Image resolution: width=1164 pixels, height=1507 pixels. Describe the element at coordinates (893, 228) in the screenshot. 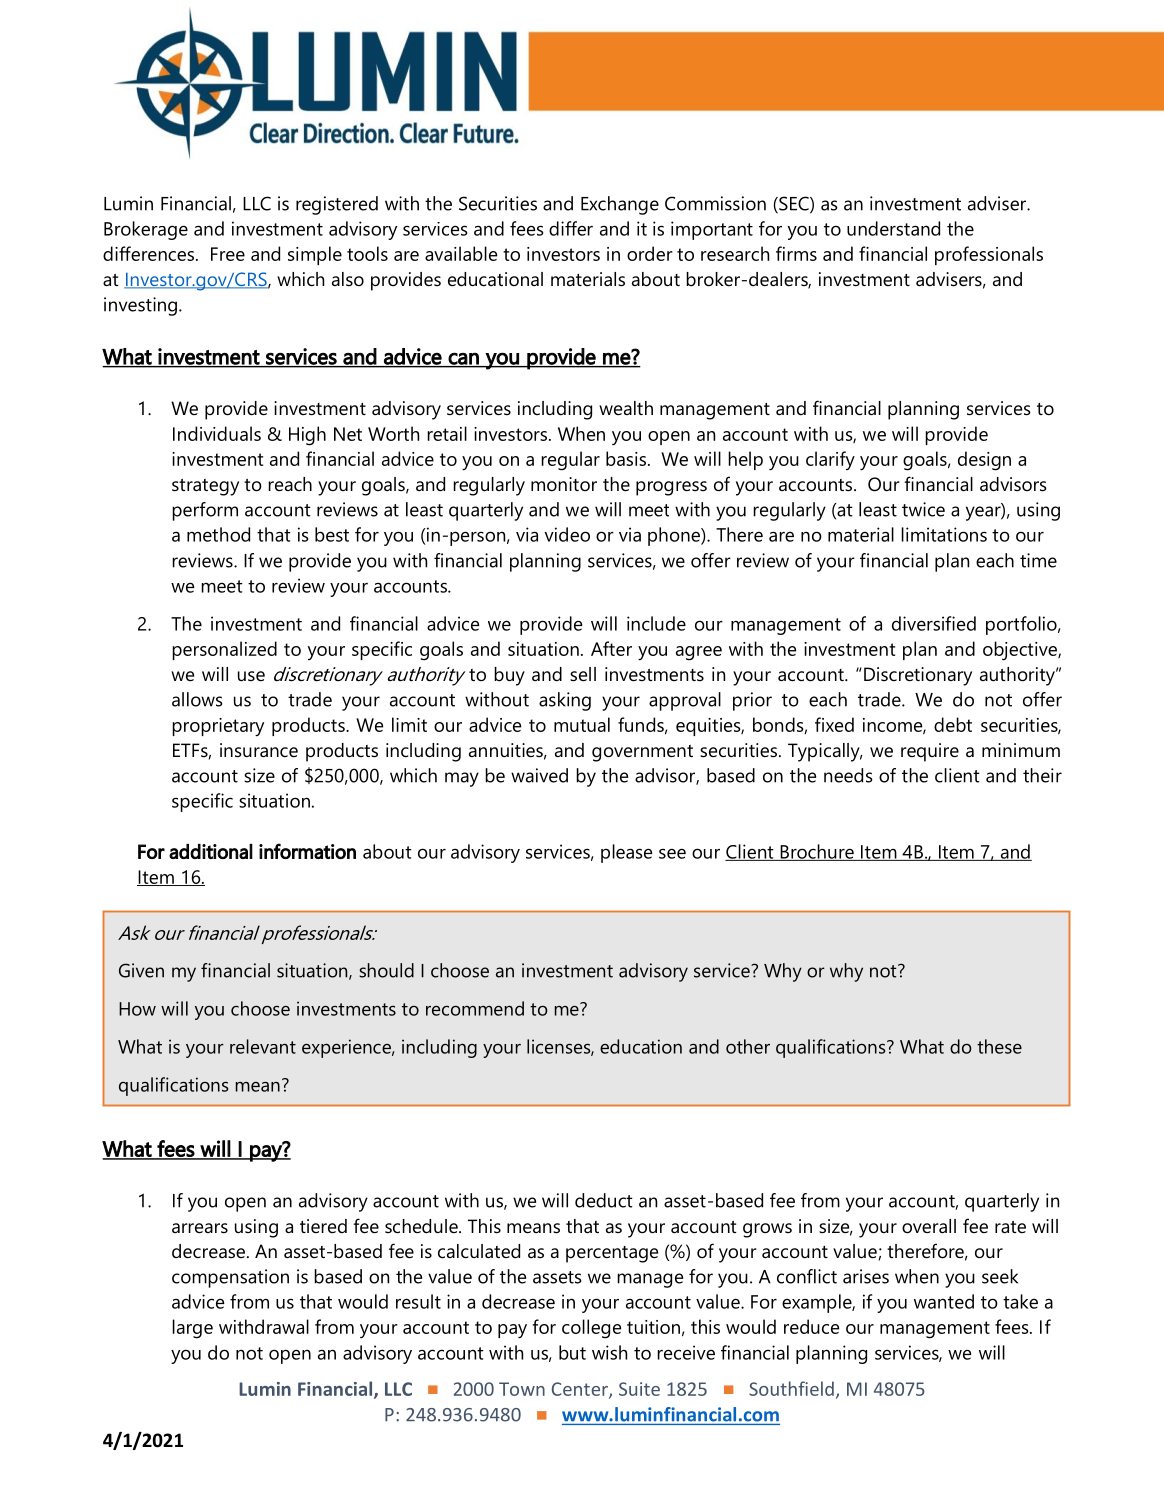

I see `understand` at that location.
